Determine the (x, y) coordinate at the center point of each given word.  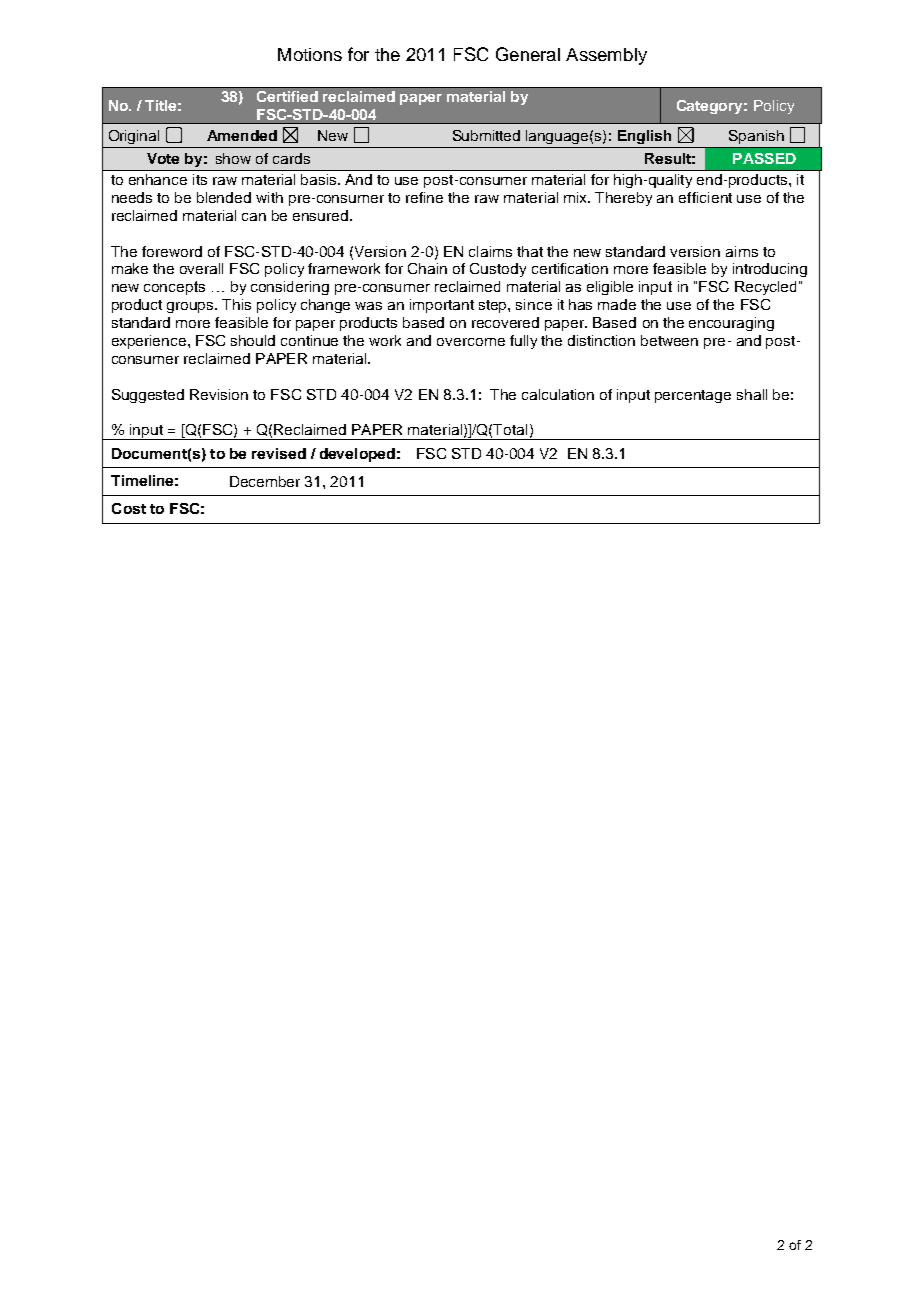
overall (201, 268)
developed (357, 455)
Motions (310, 54)
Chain (427, 268)
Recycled (765, 288)
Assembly (606, 56)
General (528, 54)
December (265, 481)
